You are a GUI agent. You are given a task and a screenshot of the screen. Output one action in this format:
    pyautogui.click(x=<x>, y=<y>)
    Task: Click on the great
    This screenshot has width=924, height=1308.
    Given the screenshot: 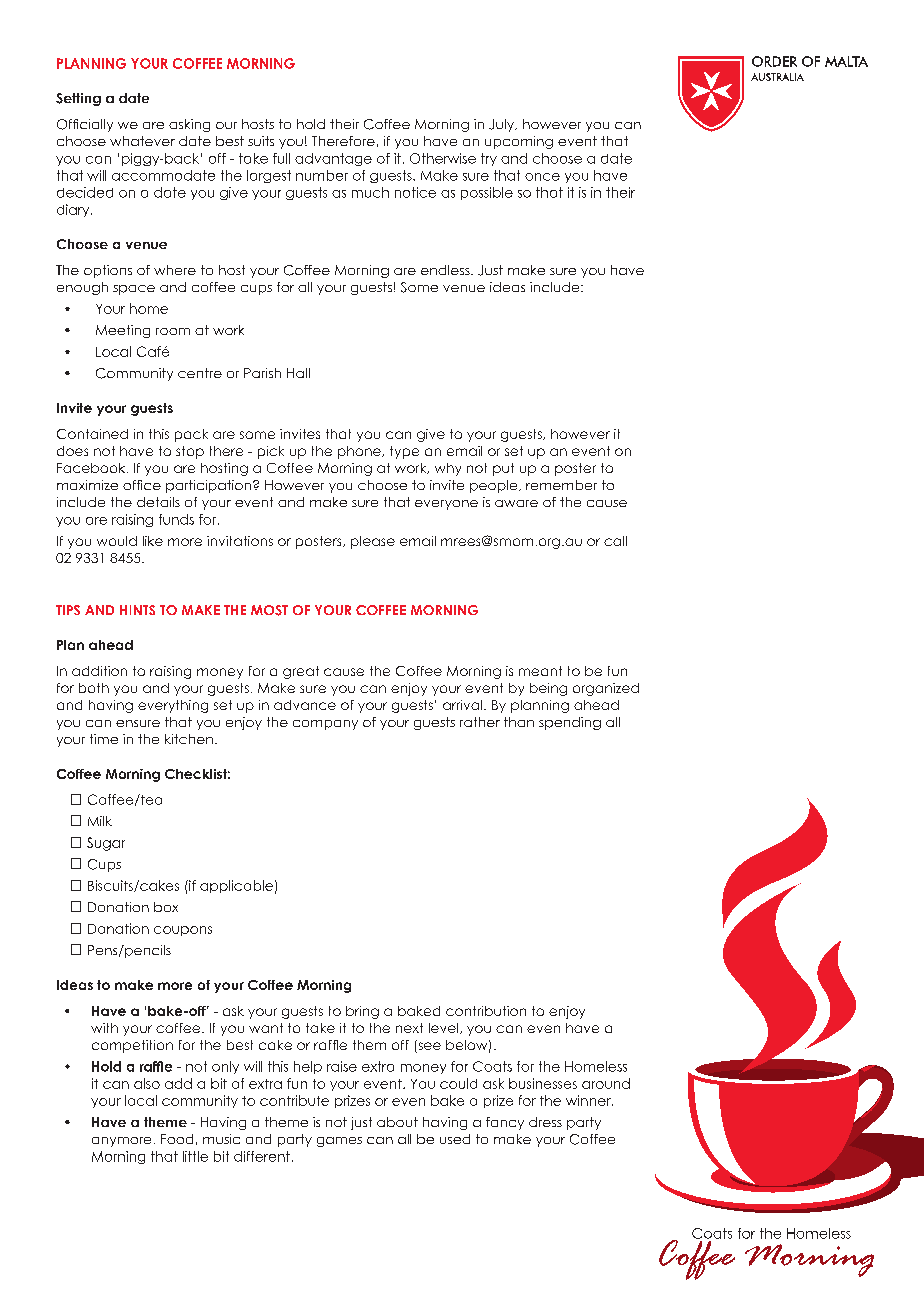 What is the action you would take?
    pyautogui.click(x=301, y=672)
